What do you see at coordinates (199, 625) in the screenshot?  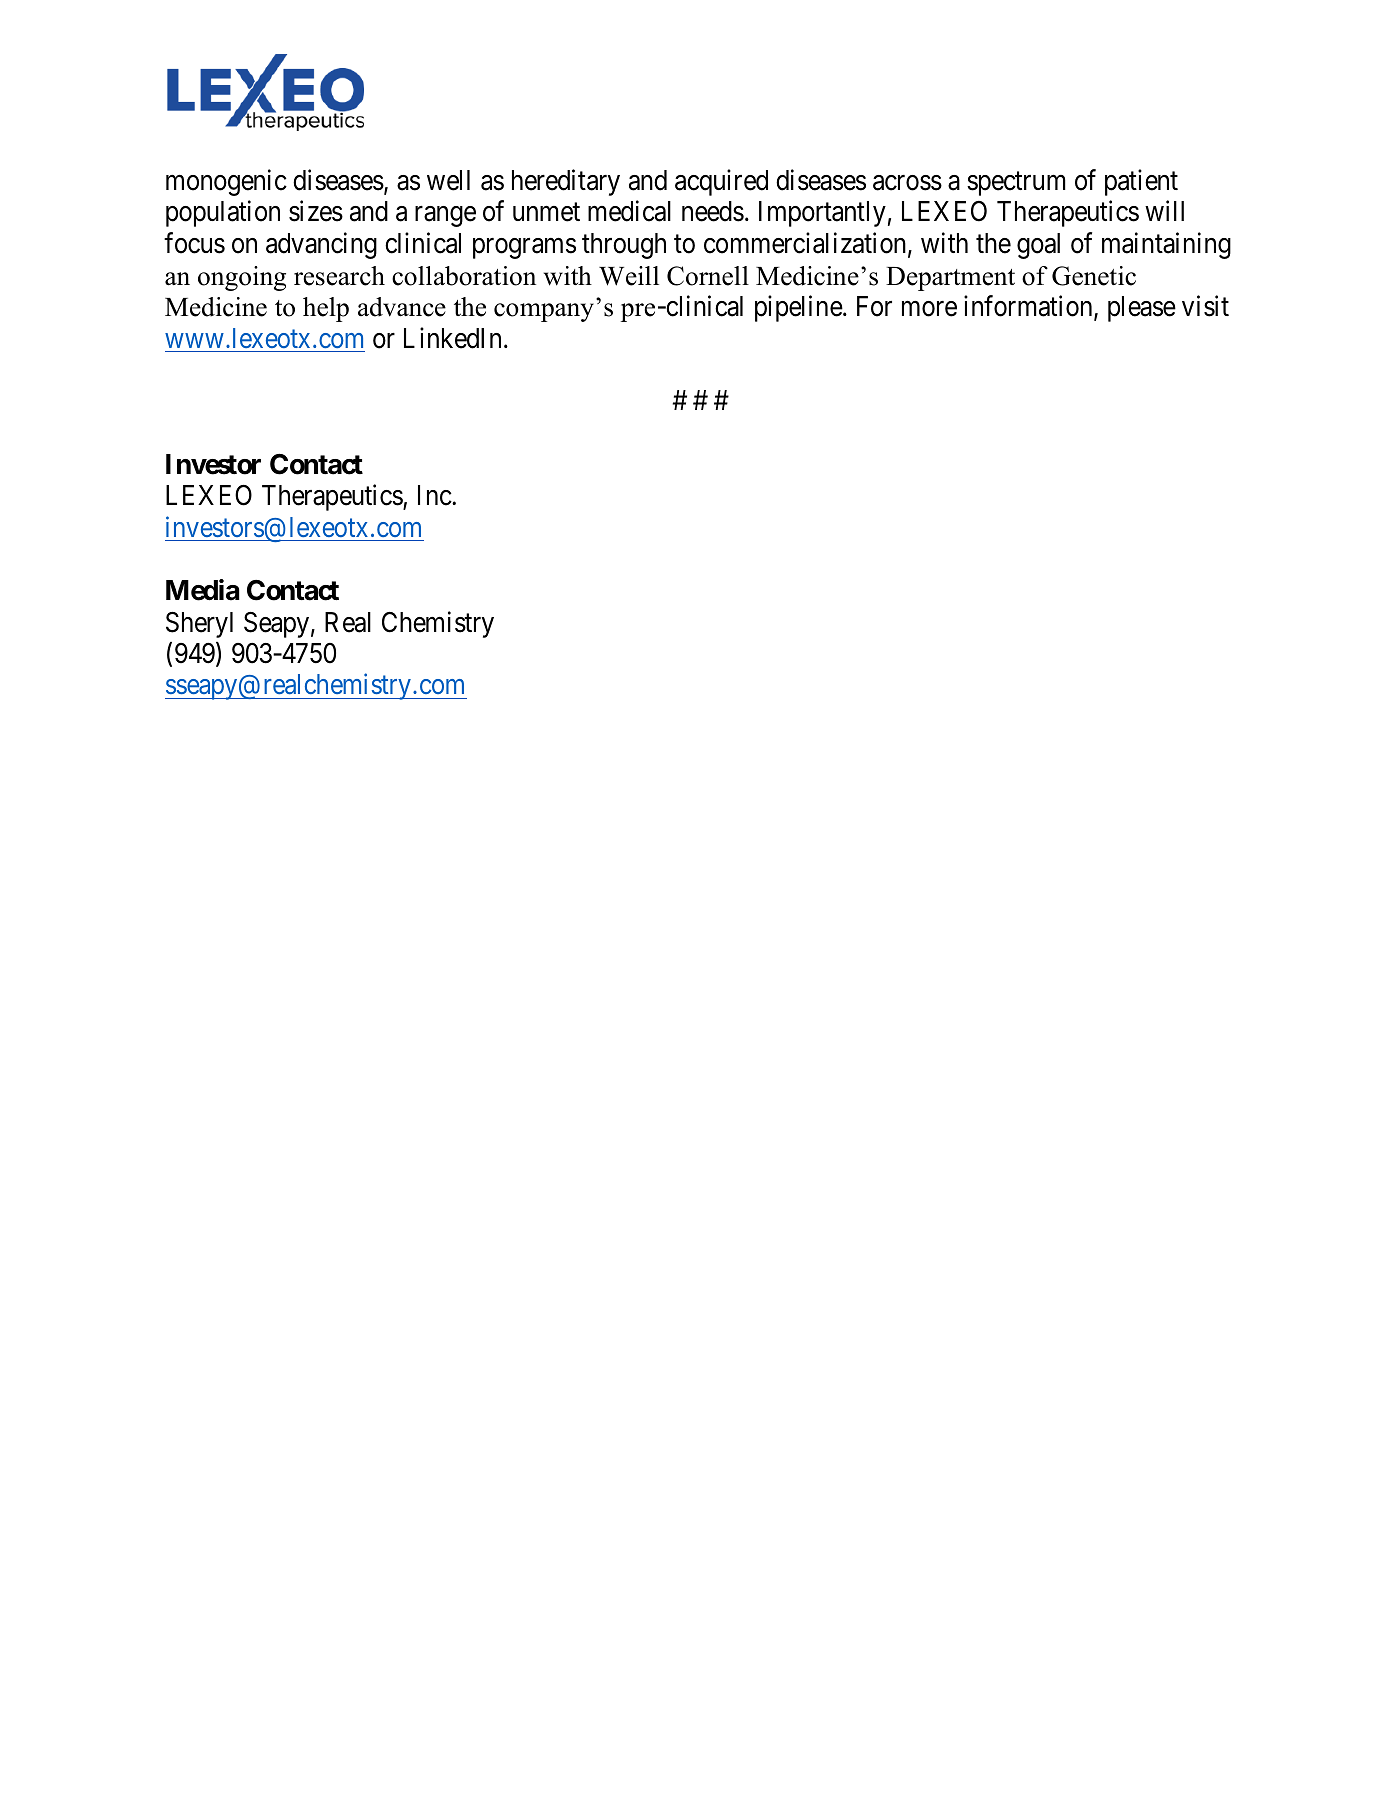 I see `Sheryl` at bounding box center [199, 625].
